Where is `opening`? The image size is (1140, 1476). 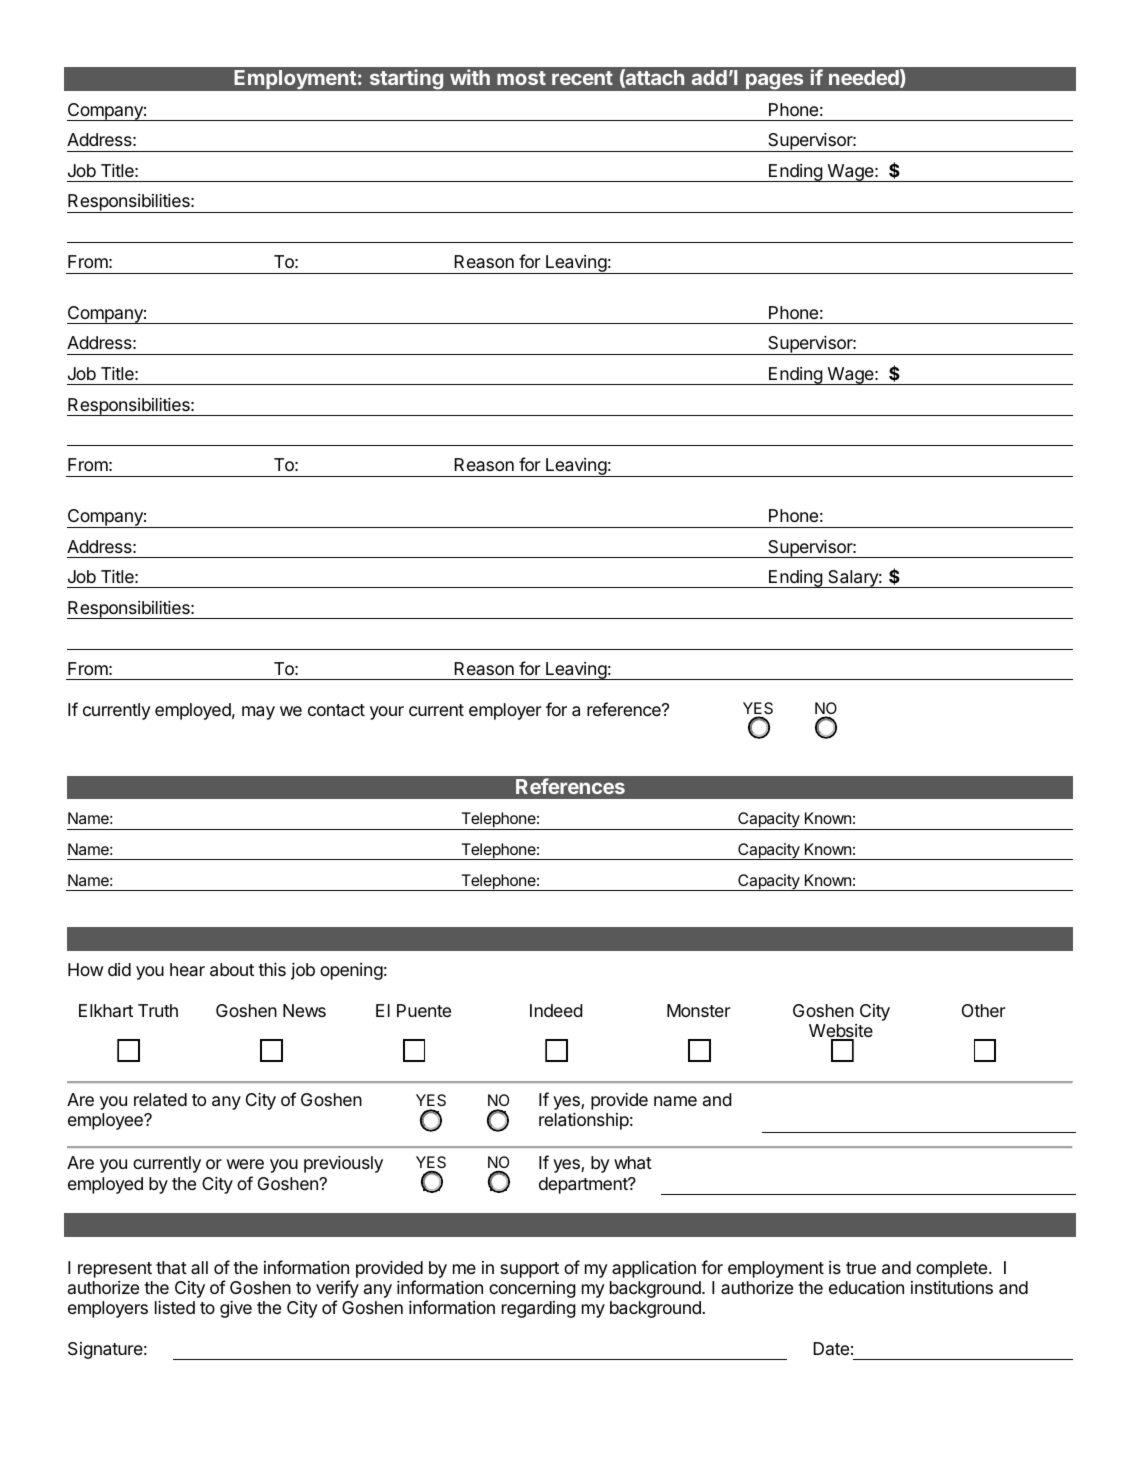 opening is located at coordinates (351, 971).
